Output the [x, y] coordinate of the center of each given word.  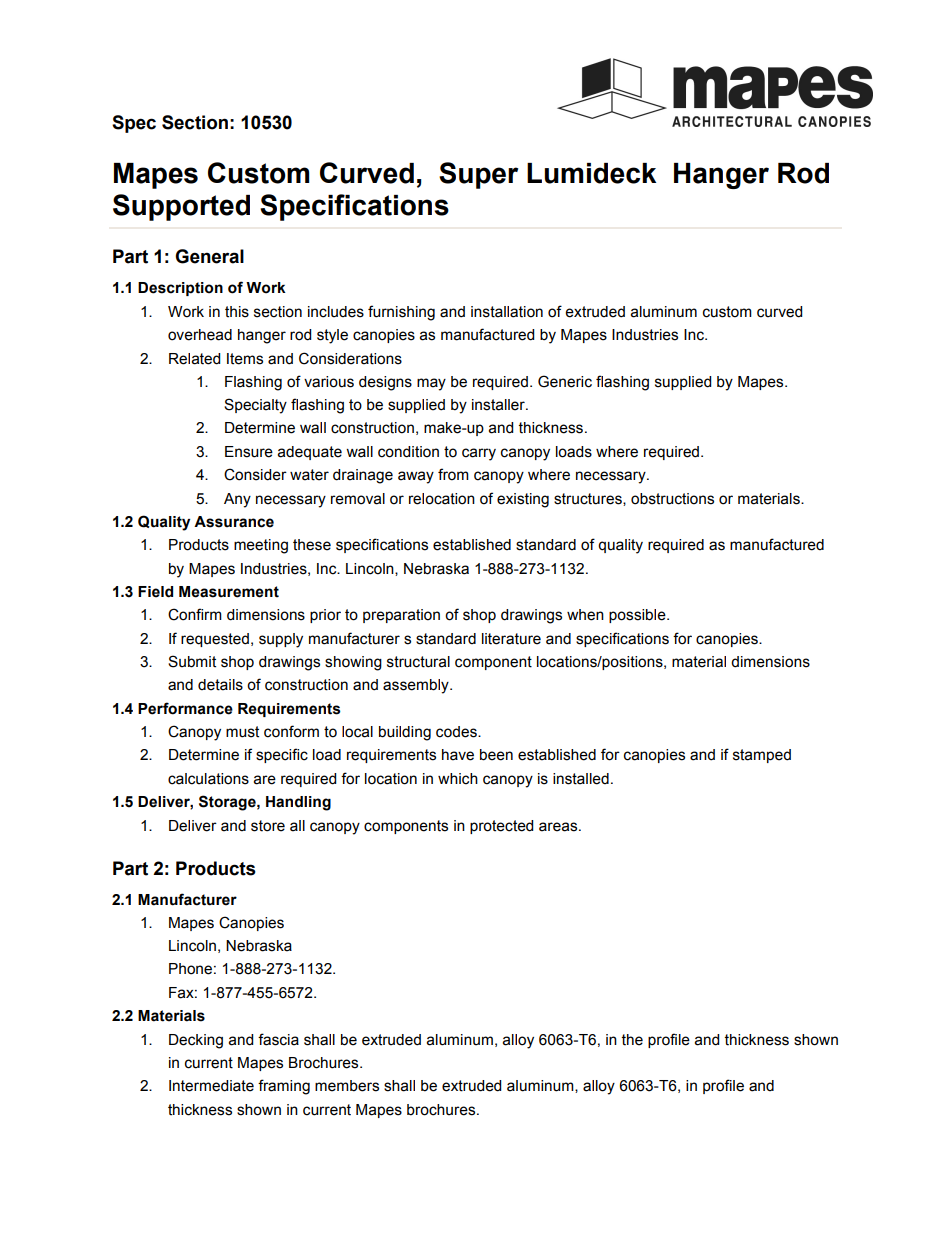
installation [507, 312]
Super [478, 175]
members [347, 1086]
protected [501, 827]
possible [638, 616]
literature [511, 639]
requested [215, 640]
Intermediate [211, 1086]
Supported [181, 207]
